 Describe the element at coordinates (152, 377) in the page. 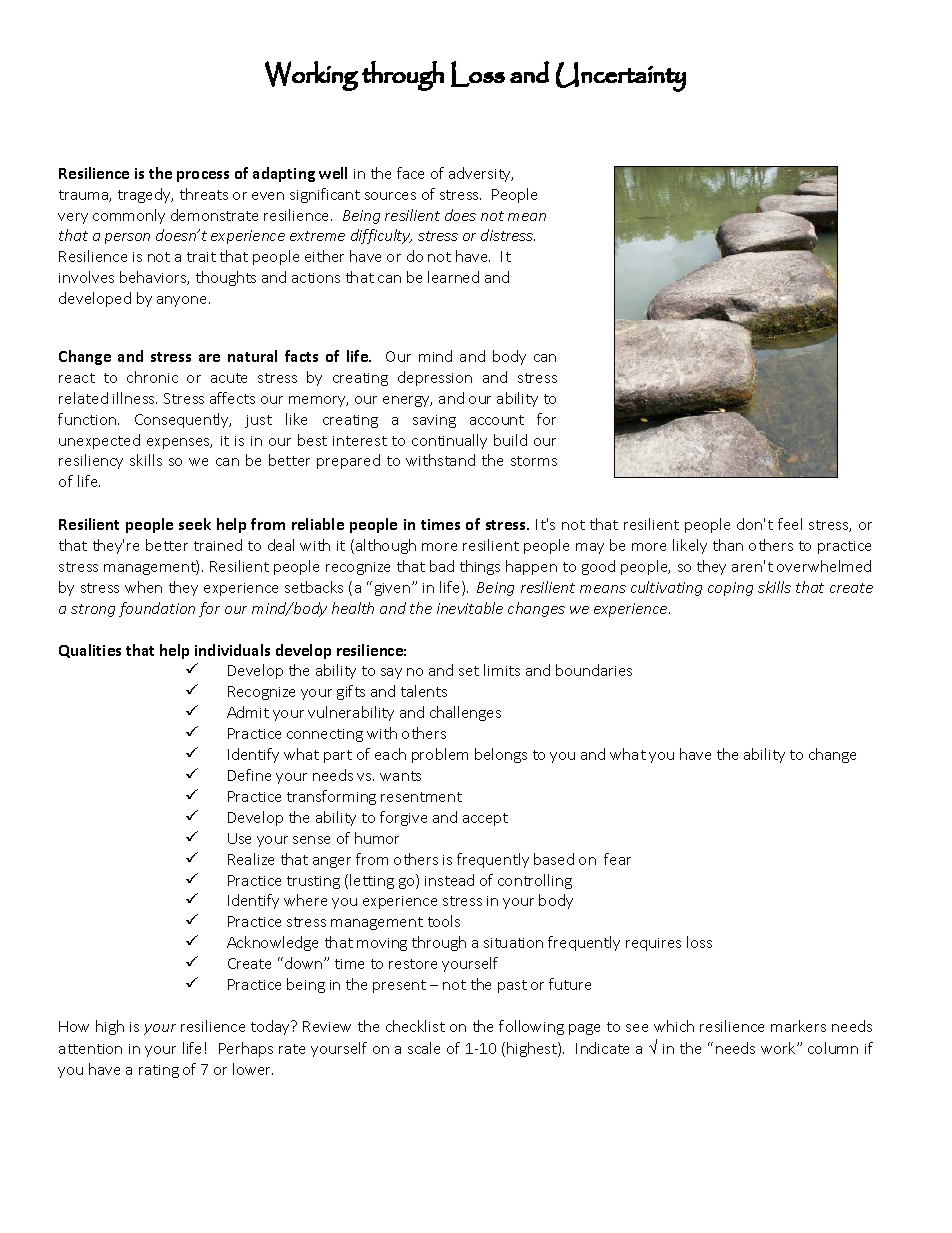

I see `chronic` at that location.
